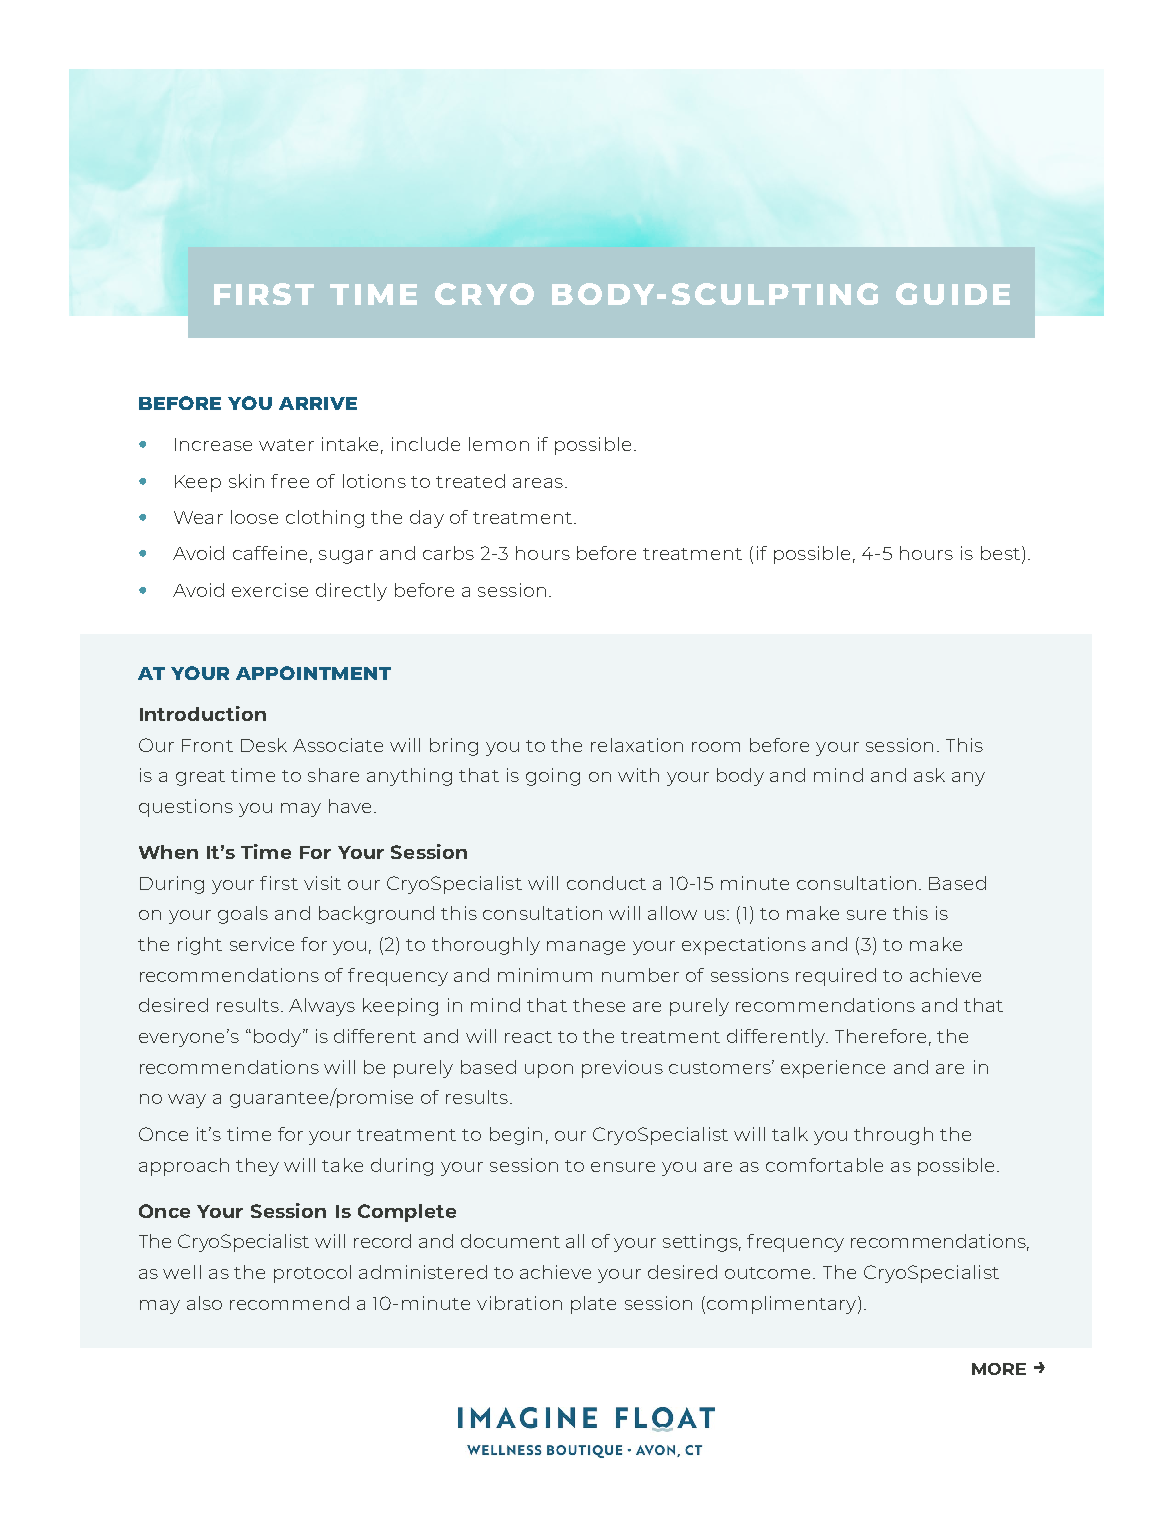 Image resolution: width=1173 pixels, height=1518 pixels. I want to click on APPOINTMENT, so click(313, 673).
